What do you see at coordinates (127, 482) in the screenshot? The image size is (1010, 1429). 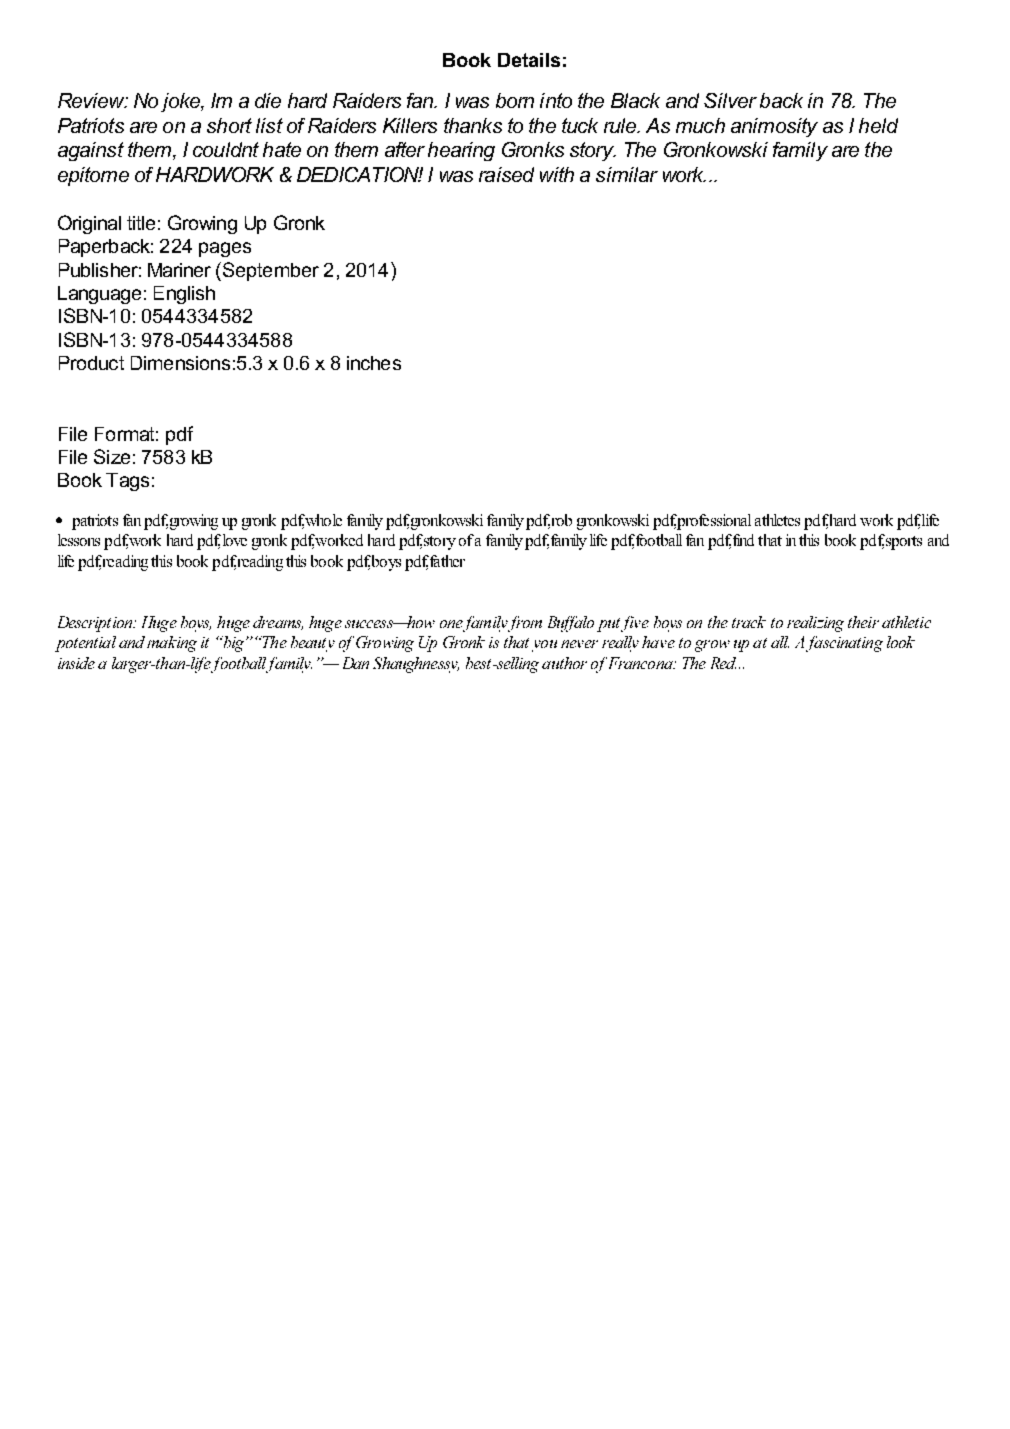 I see `Tags` at bounding box center [127, 482].
